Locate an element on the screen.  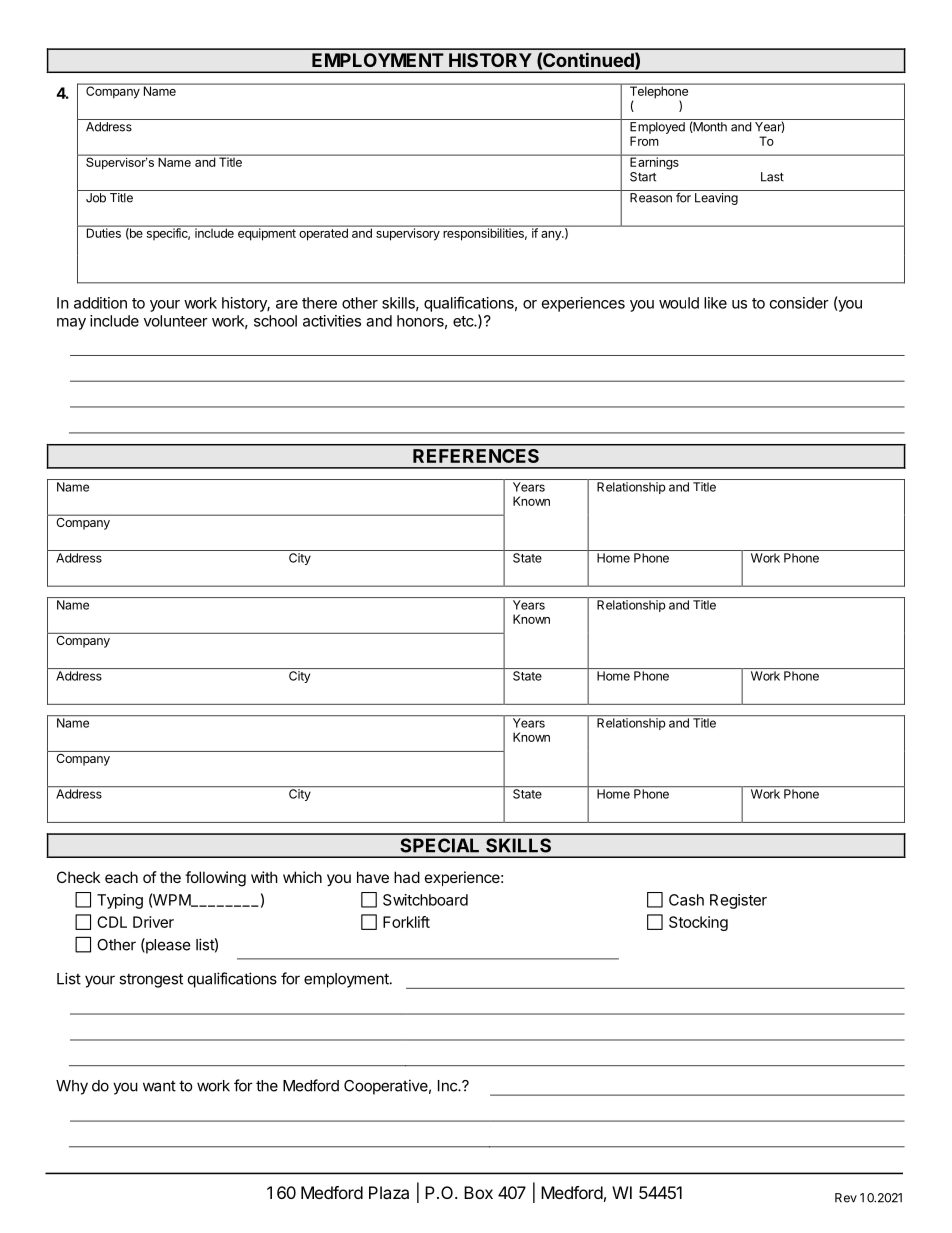
Last is located at coordinates (772, 177).
